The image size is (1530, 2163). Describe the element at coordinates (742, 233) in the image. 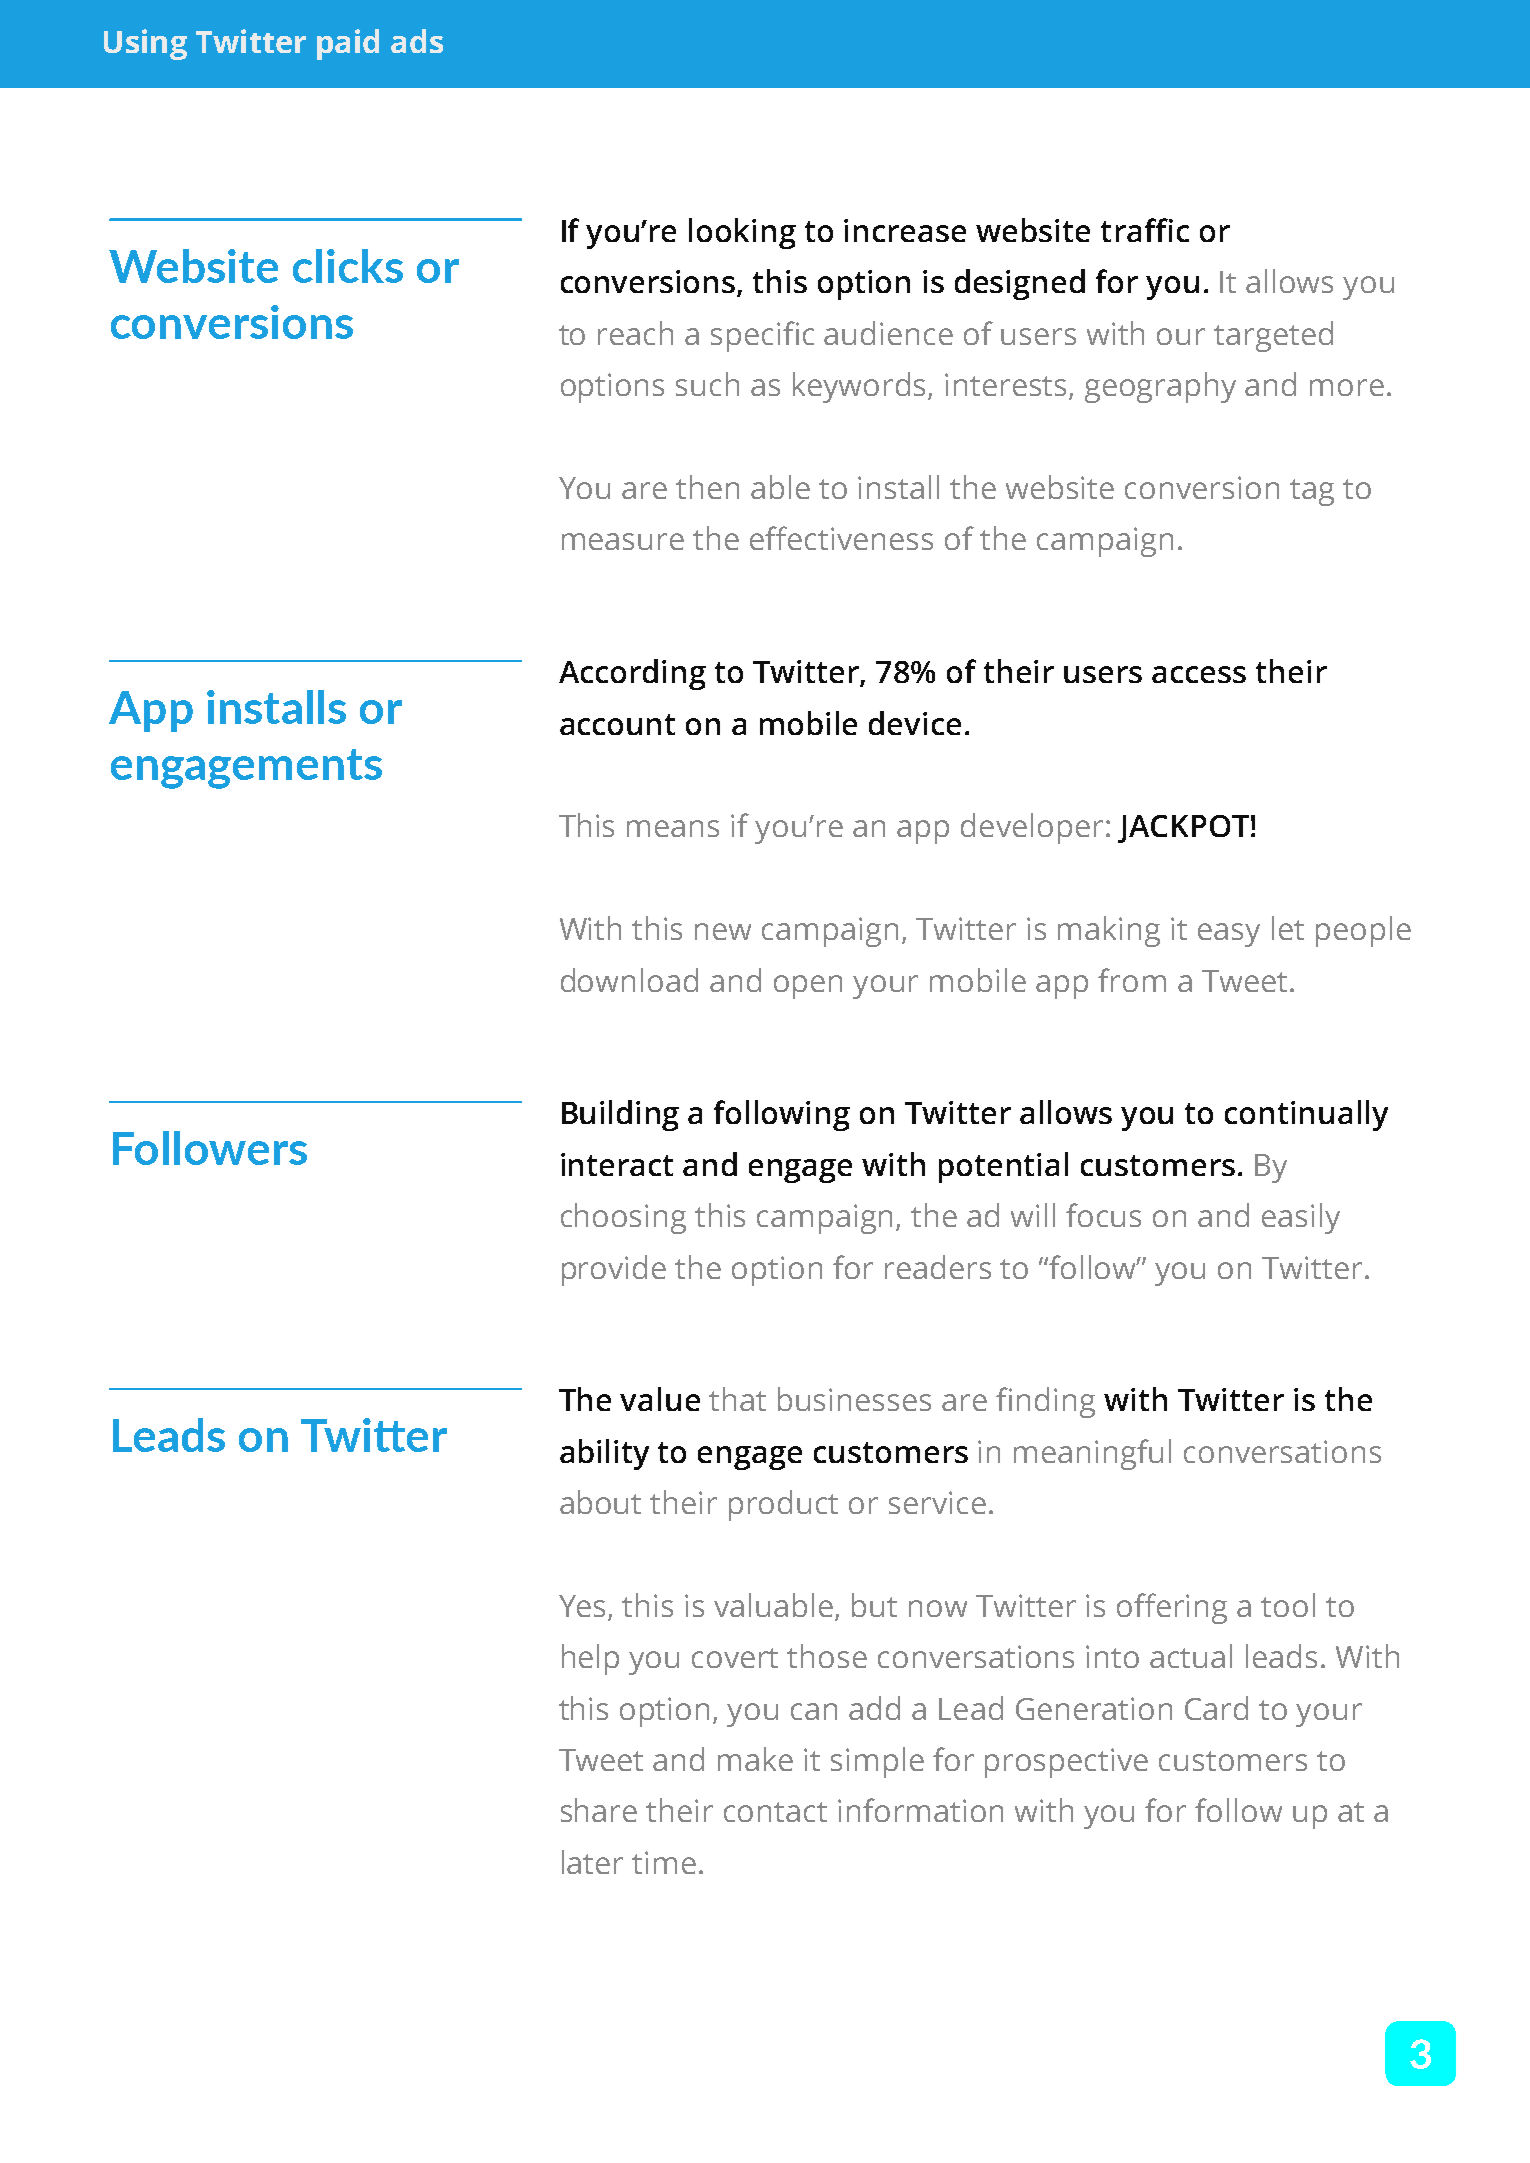

I see `looking` at that location.
